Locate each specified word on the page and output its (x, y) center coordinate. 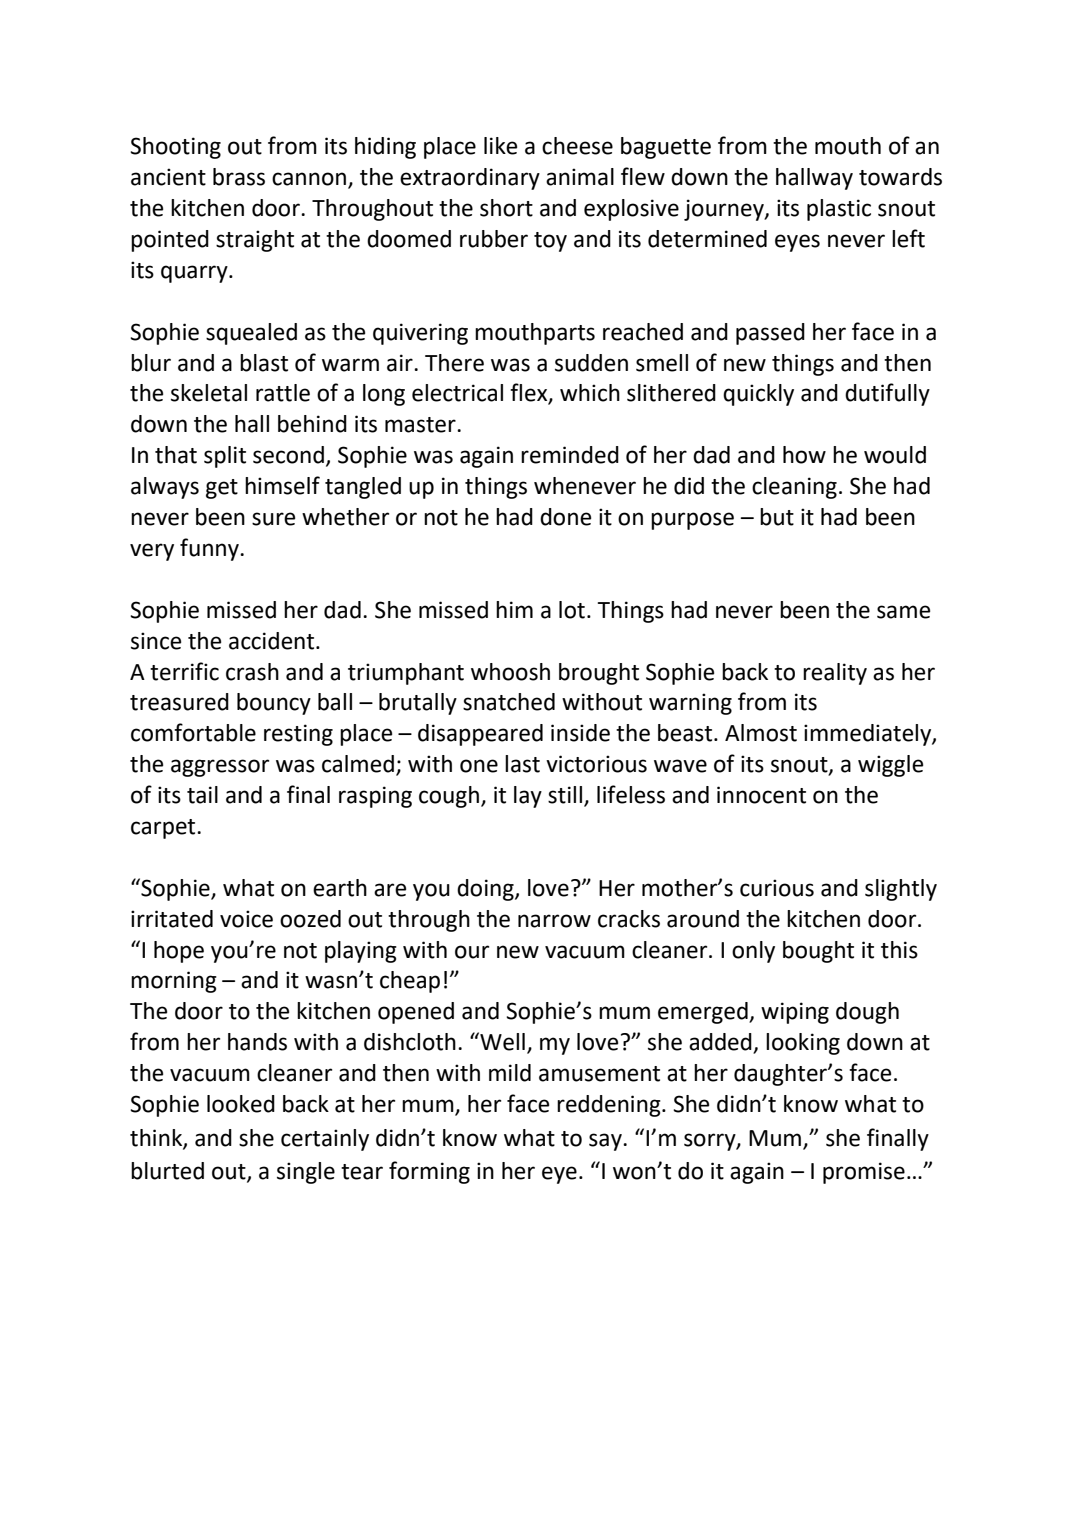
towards (900, 177)
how (804, 455)
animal (580, 177)
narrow (554, 921)
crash (252, 672)
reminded (570, 455)
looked (241, 1104)
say (606, 1142)
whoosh (510, 672)
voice (246, 919)
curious (777, 888)
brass (239, 177)
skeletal (209, 393)
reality (835, 674)
